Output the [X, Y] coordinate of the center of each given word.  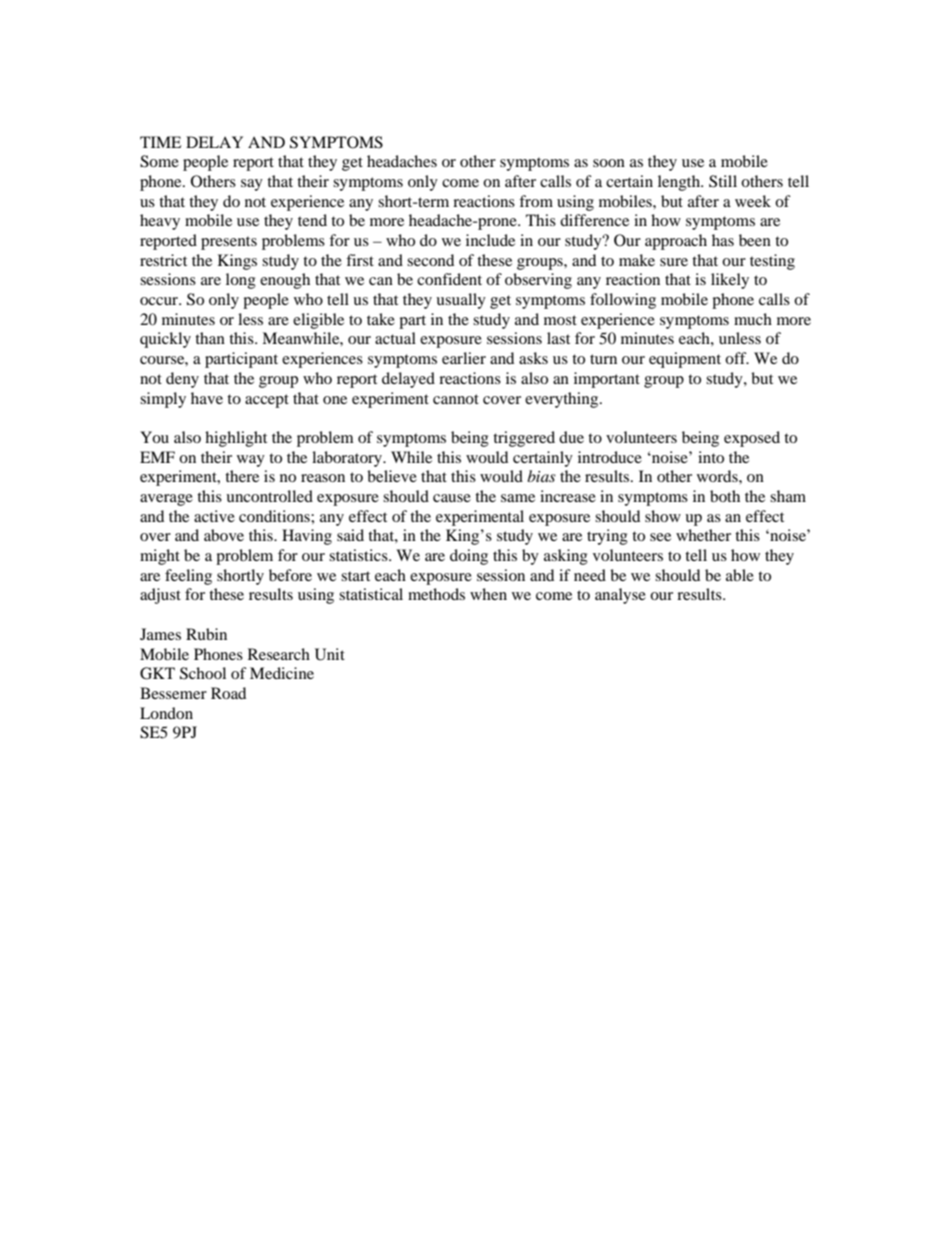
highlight [236, 439]
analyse [620, 596]
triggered [524, 439]
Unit [330, 654]
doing [469, 557]
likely [730, 281]
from [536, 201]
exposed [752, 439]
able [740, 575]
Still [723, 181]
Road [228, 693]
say [252, 185]
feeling [188, 577]
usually [461, 301]
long [241, 281]
